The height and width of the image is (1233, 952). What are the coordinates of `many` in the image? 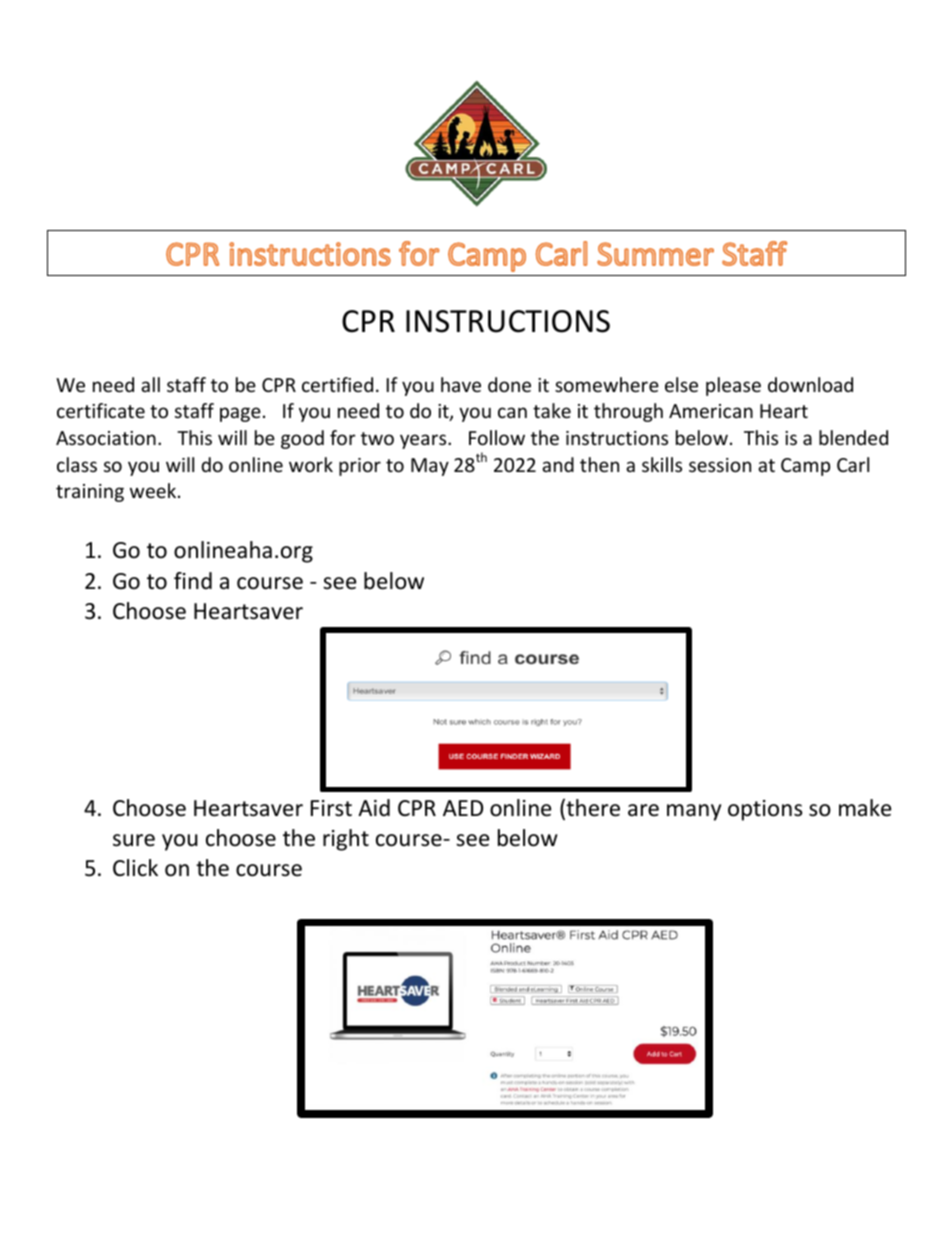 It's located at (694, 812).
